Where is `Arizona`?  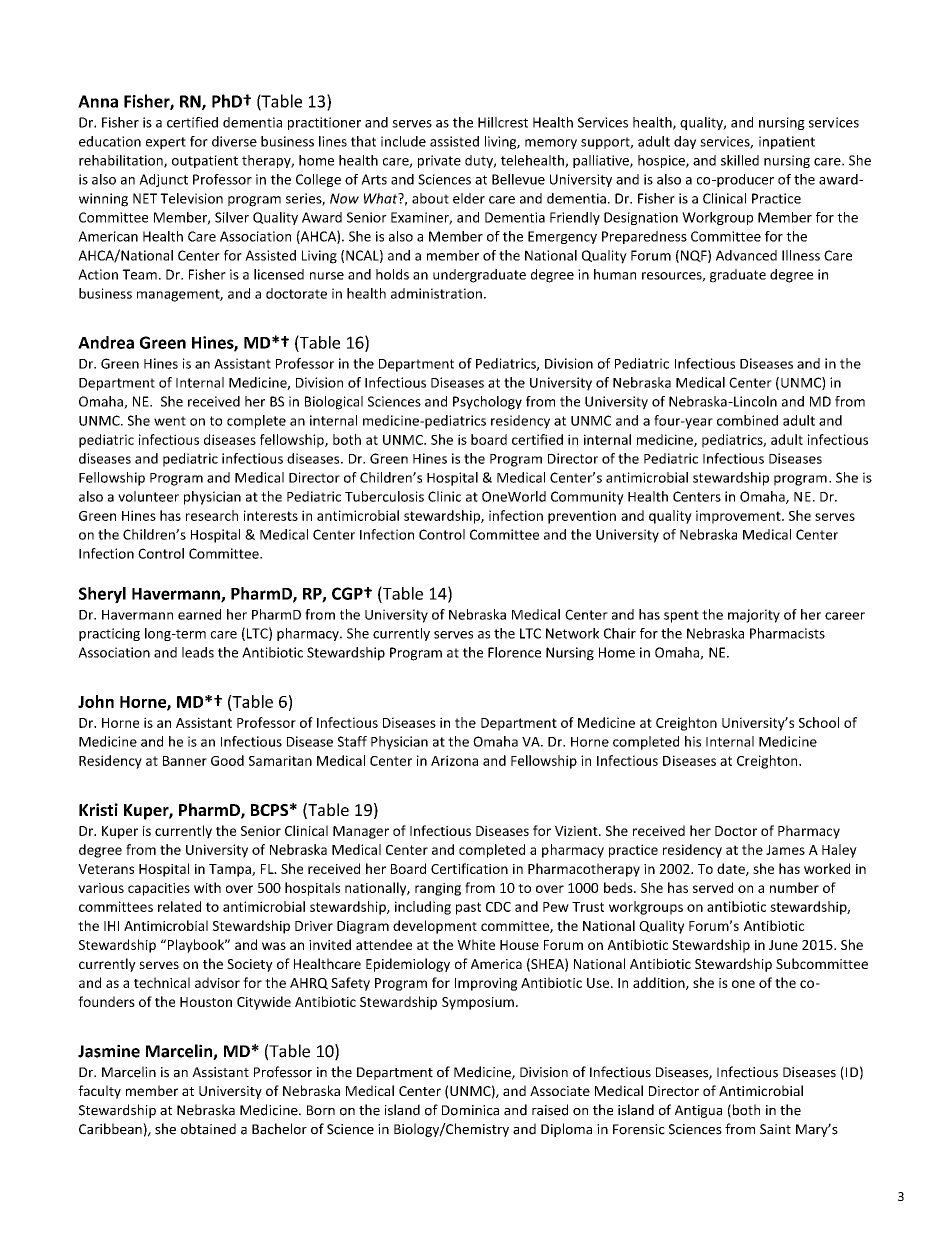 Arizona is located at coordinates (454, 760).
